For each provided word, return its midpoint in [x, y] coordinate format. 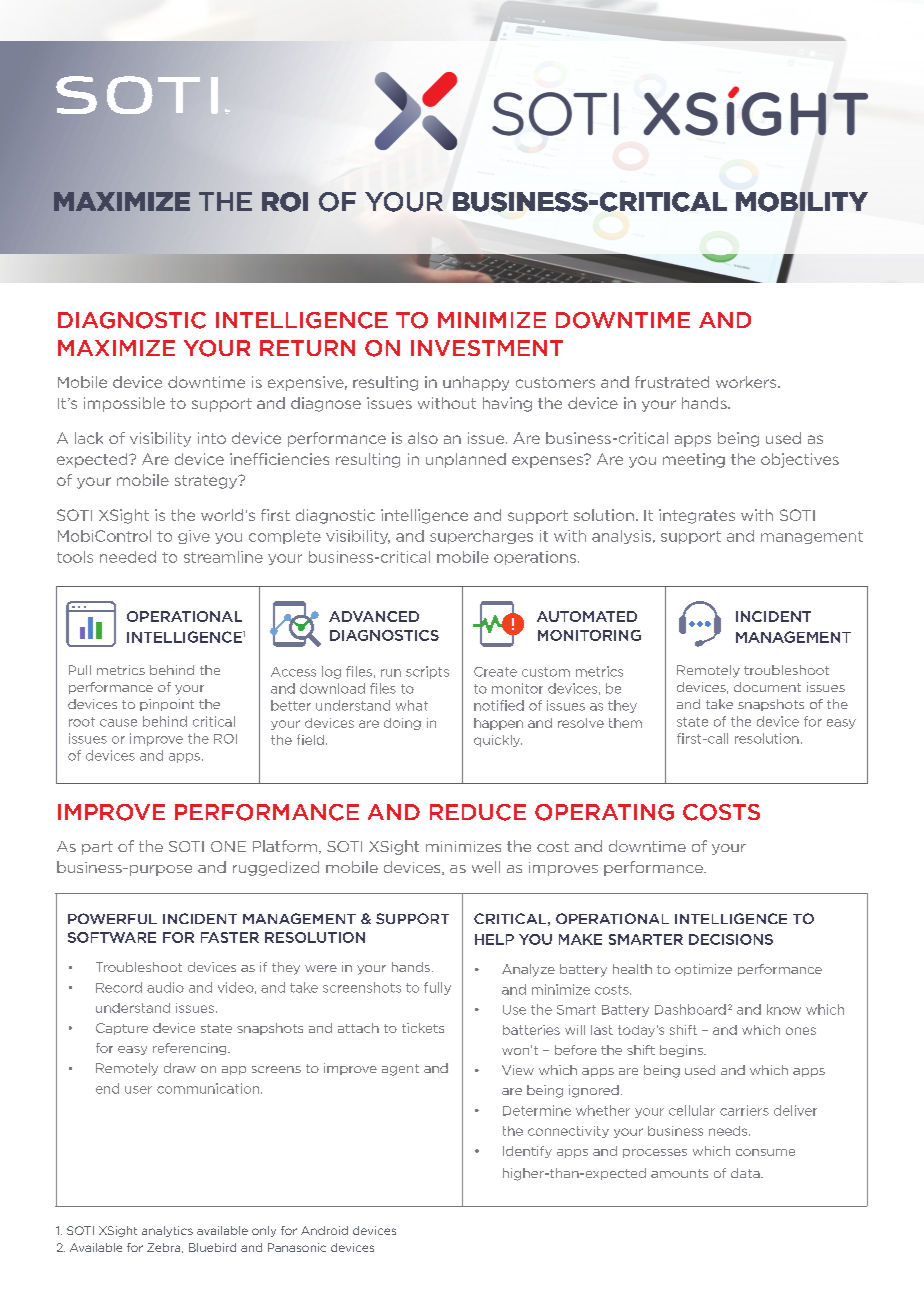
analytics [167, 1231]
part [97, 848]
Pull [80, 670]
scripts [427, 672]
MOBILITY [802, 202]
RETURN [307, 348]
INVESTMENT [487, 348]
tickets [423, 1028]
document [767, 687]
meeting [694, 460]
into [212, 438]
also [423, 438]
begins [682, 1051]
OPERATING [604, 812]
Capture [122, 1029]
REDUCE [478, 812]
